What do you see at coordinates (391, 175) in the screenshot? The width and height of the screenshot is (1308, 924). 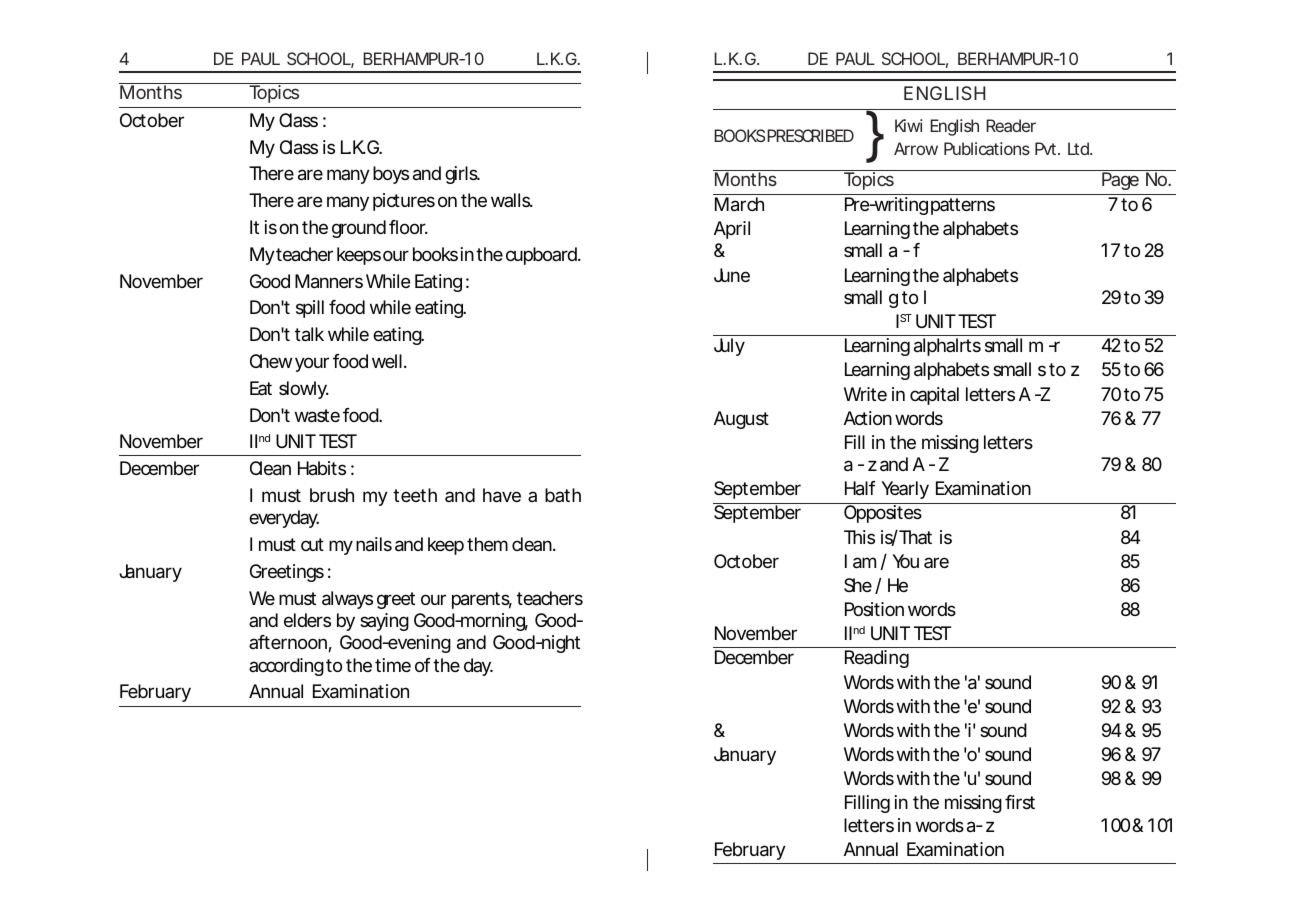 I see `boys` at bounding box center [391, 175].
